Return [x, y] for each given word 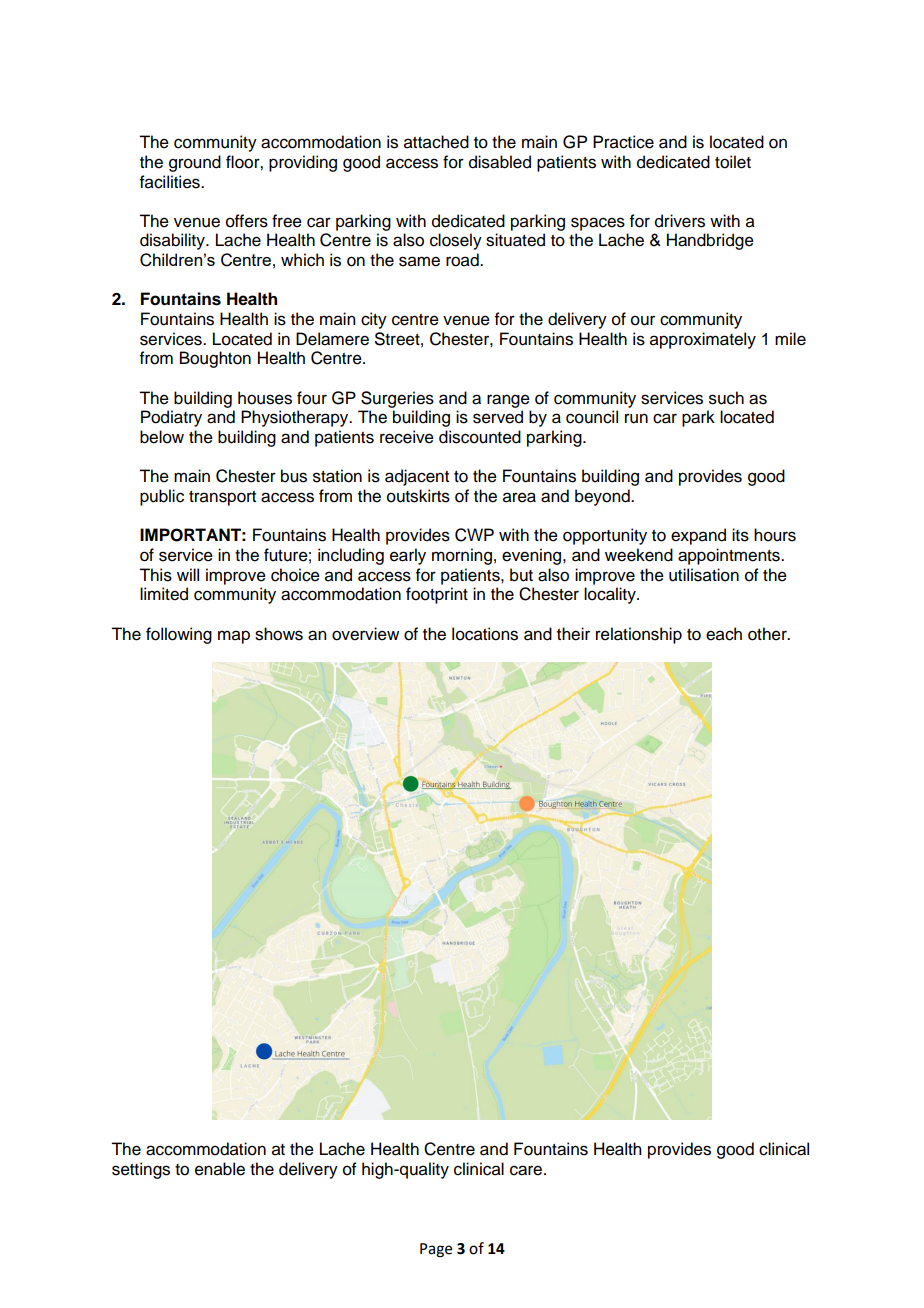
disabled [500, 162]
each [724, 634]
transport [222, 498]
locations [485, 634]
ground [195, 163]
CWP [474, 535]
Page [436, 1250]
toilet [733, 162]
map [234, 637]
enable [220, 1169]
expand [698, 536]
